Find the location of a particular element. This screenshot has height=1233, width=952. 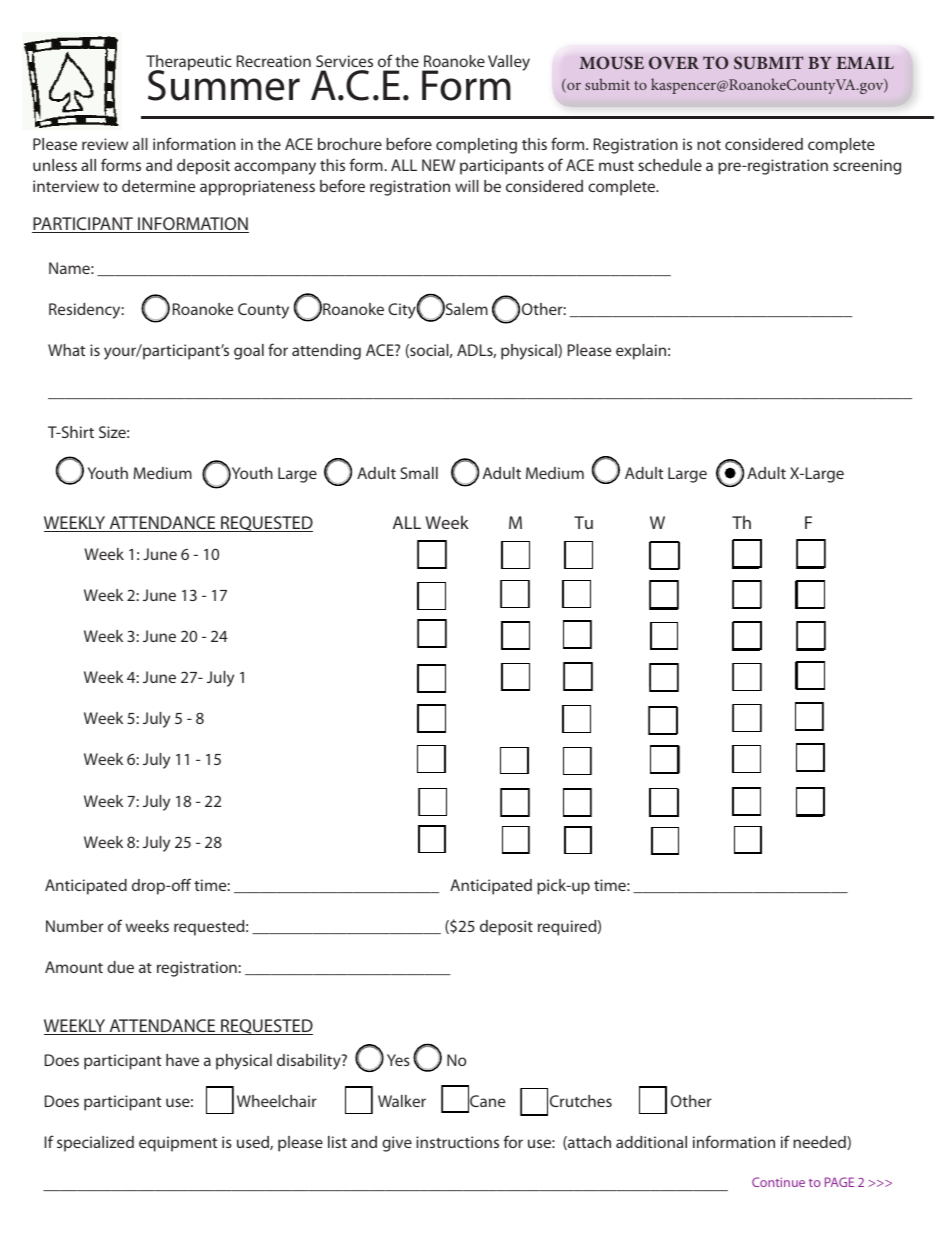

not is located at coordinates (709, 145).
